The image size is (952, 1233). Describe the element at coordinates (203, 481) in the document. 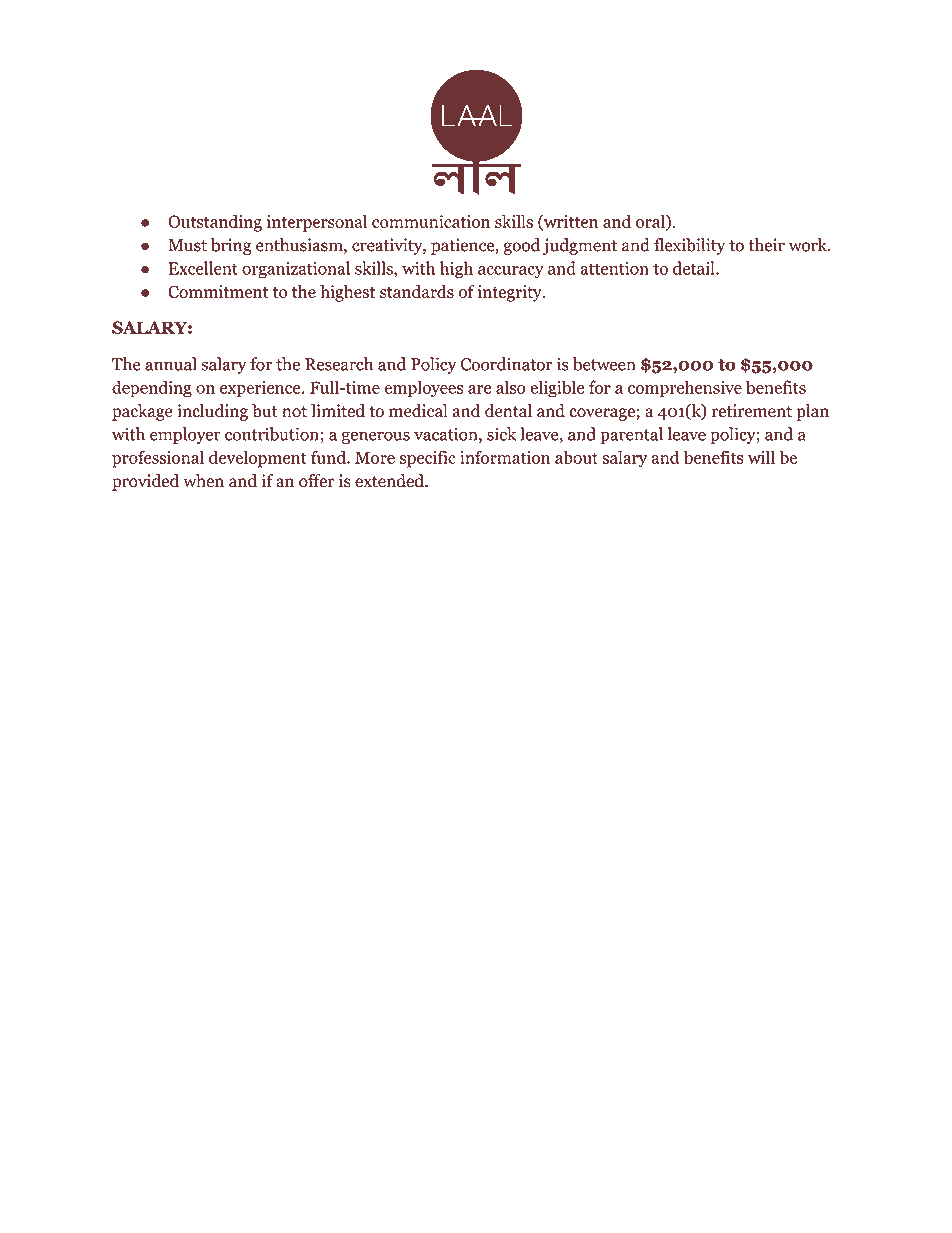

I see `when` at that location.
